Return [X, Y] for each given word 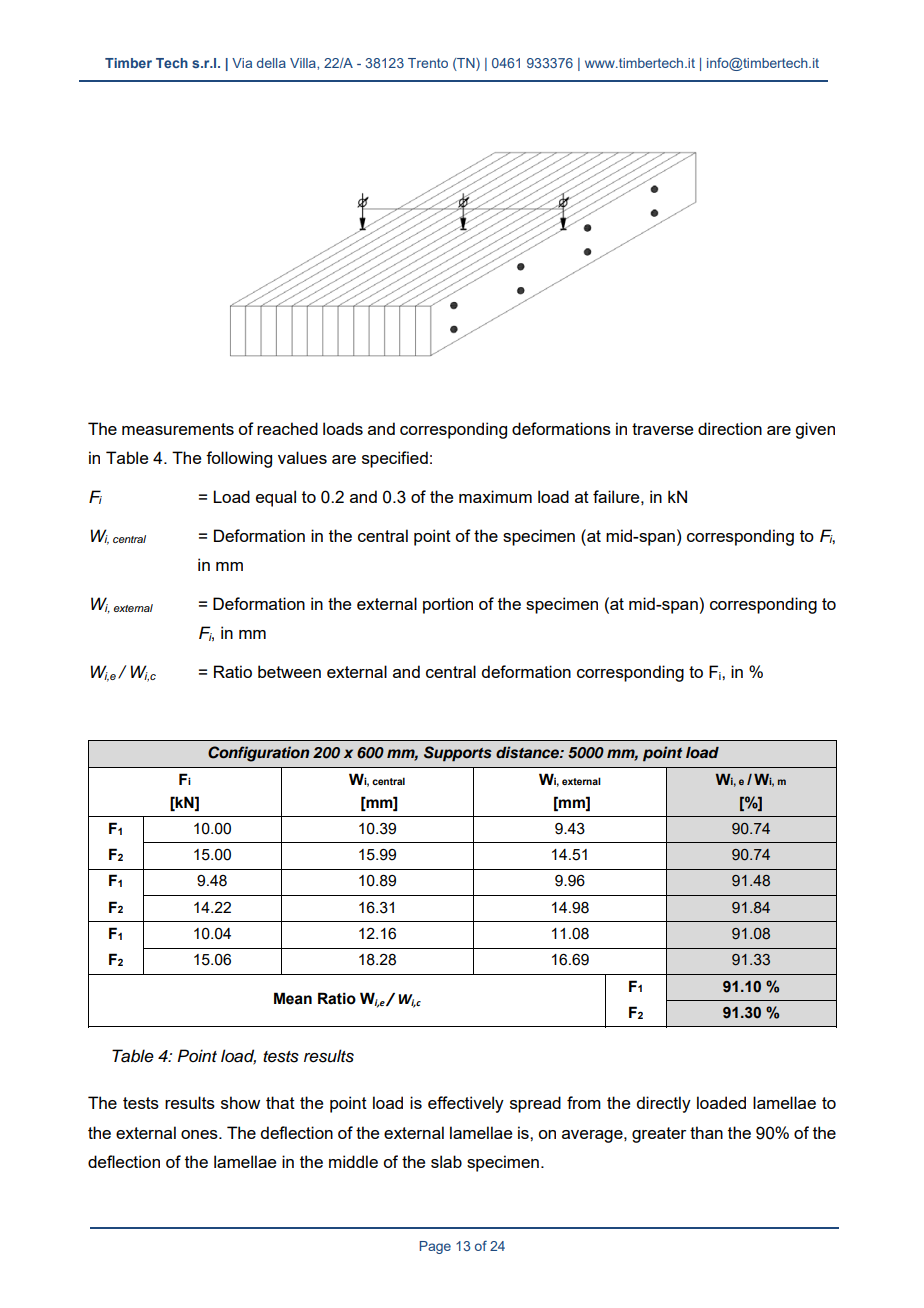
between [289, 671]
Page [435, 1247]
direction [730, 428]
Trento [428, 63]
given [815, 430]
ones [200, 1134]
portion [448, 605]
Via [242, 63]
